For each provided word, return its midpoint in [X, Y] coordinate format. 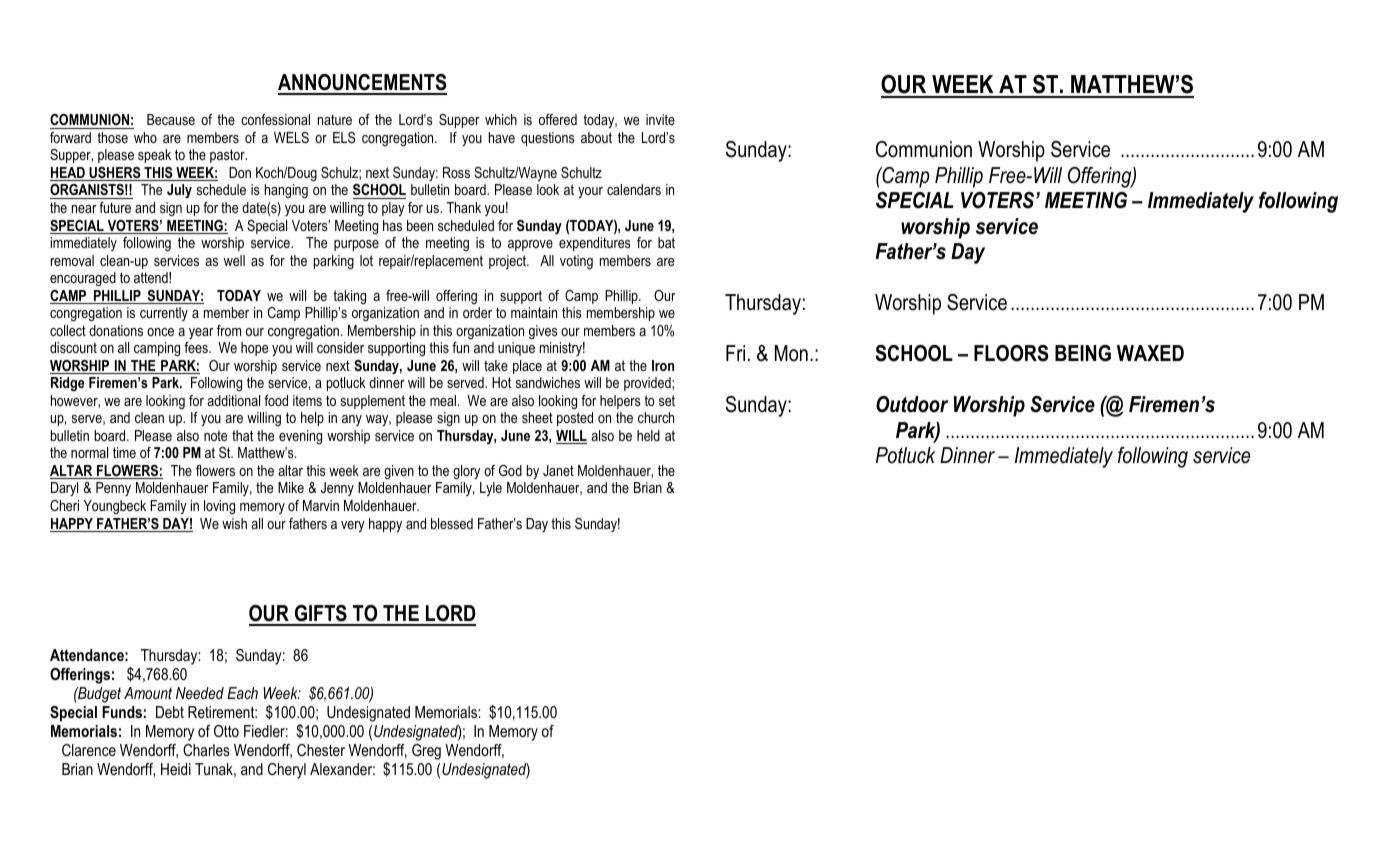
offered [558, 119]
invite [660, 119]
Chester [321, 750]
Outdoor [912, 404]
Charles [206, 750]
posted [575, 419]
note [215, 435]
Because [171, 119]
